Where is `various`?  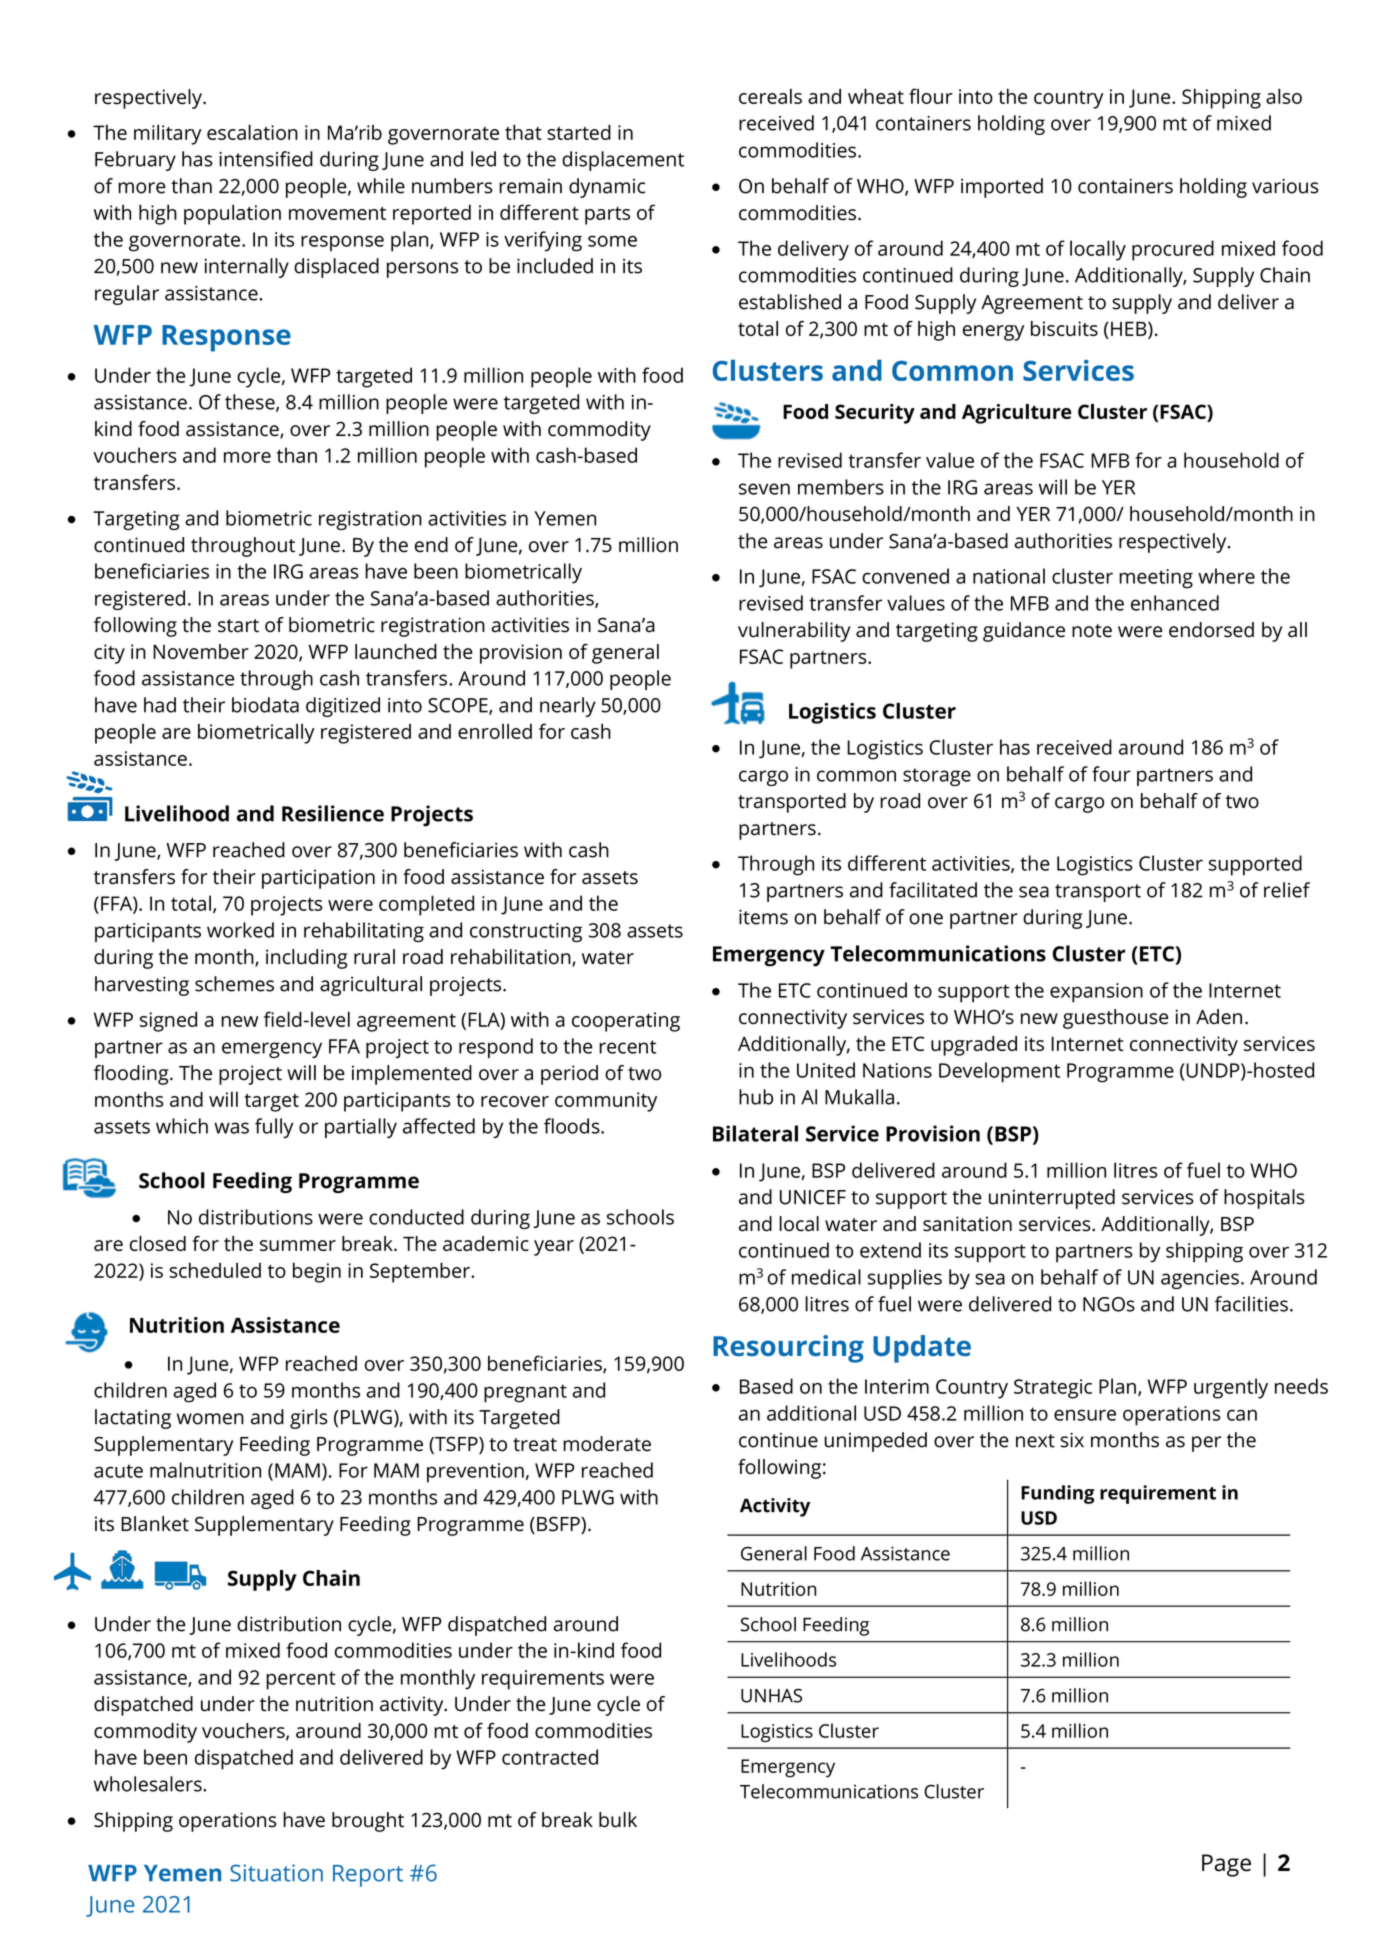
various is located at coordinates (1285, 186).
